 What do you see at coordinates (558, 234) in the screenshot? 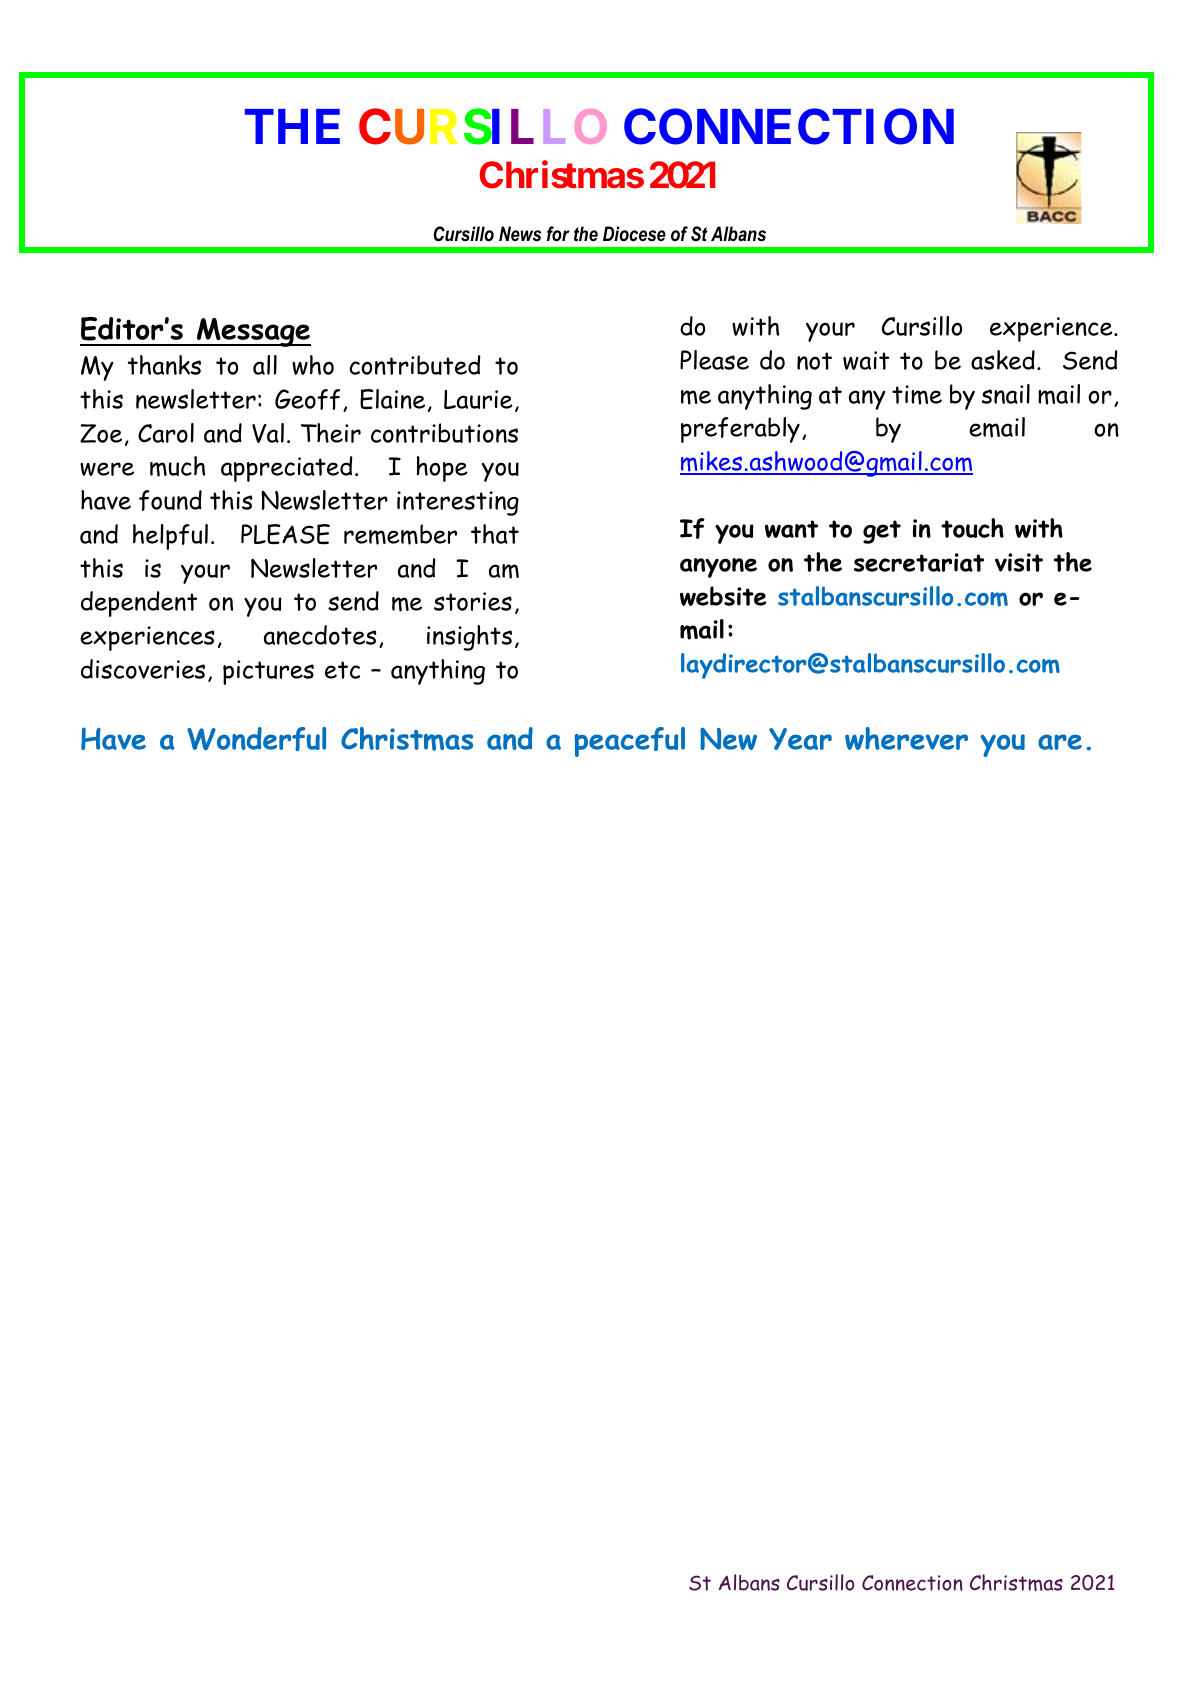
I see `for` at bounding box center [558, 234].
